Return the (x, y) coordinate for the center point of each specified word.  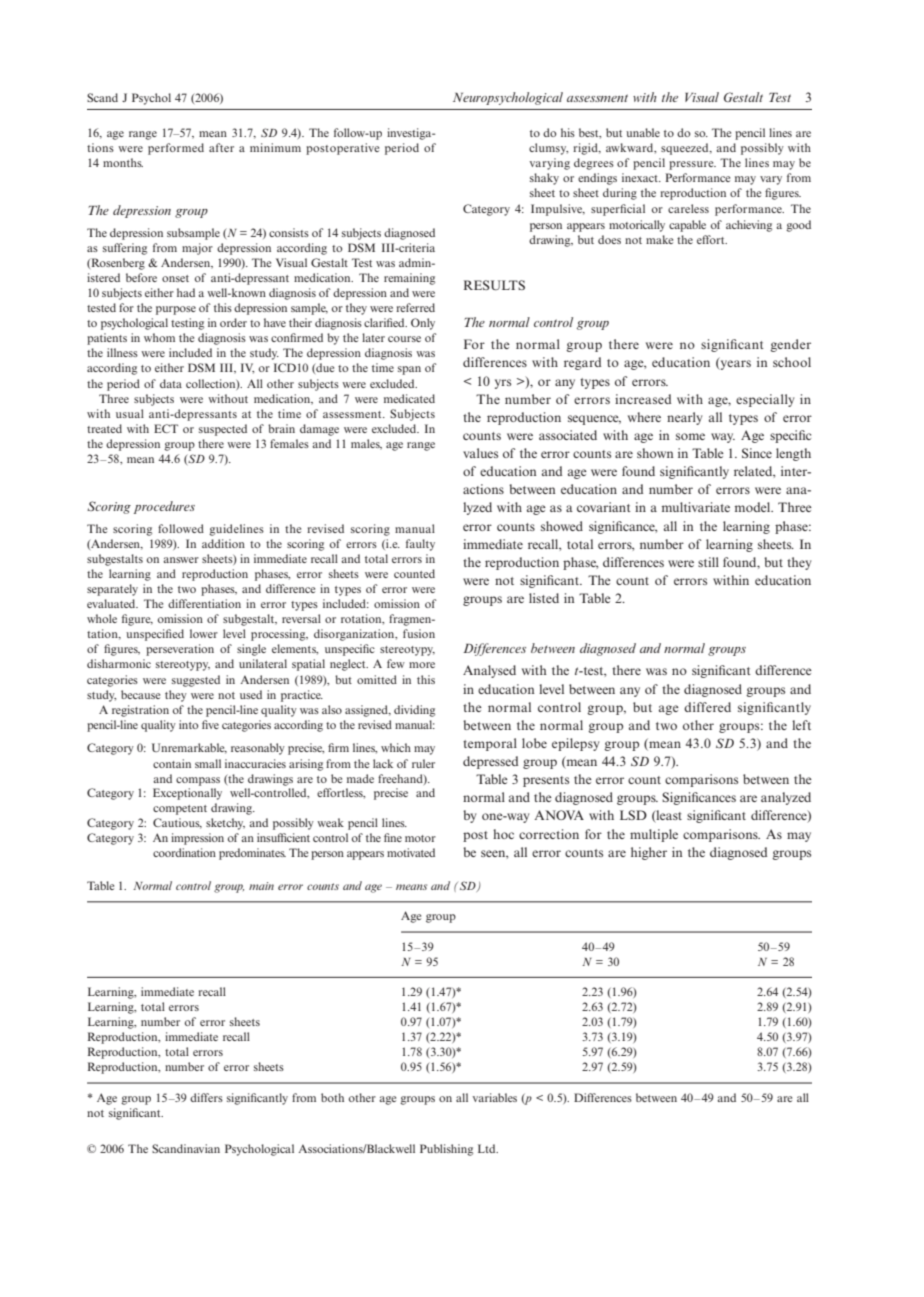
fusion (419, 633)
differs (206, 1097)
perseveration (180, 650)
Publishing (446, 1150)
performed (176, 149)
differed (707, 707)
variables (494, 1097)
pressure (692, 165)
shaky (544, 179)
